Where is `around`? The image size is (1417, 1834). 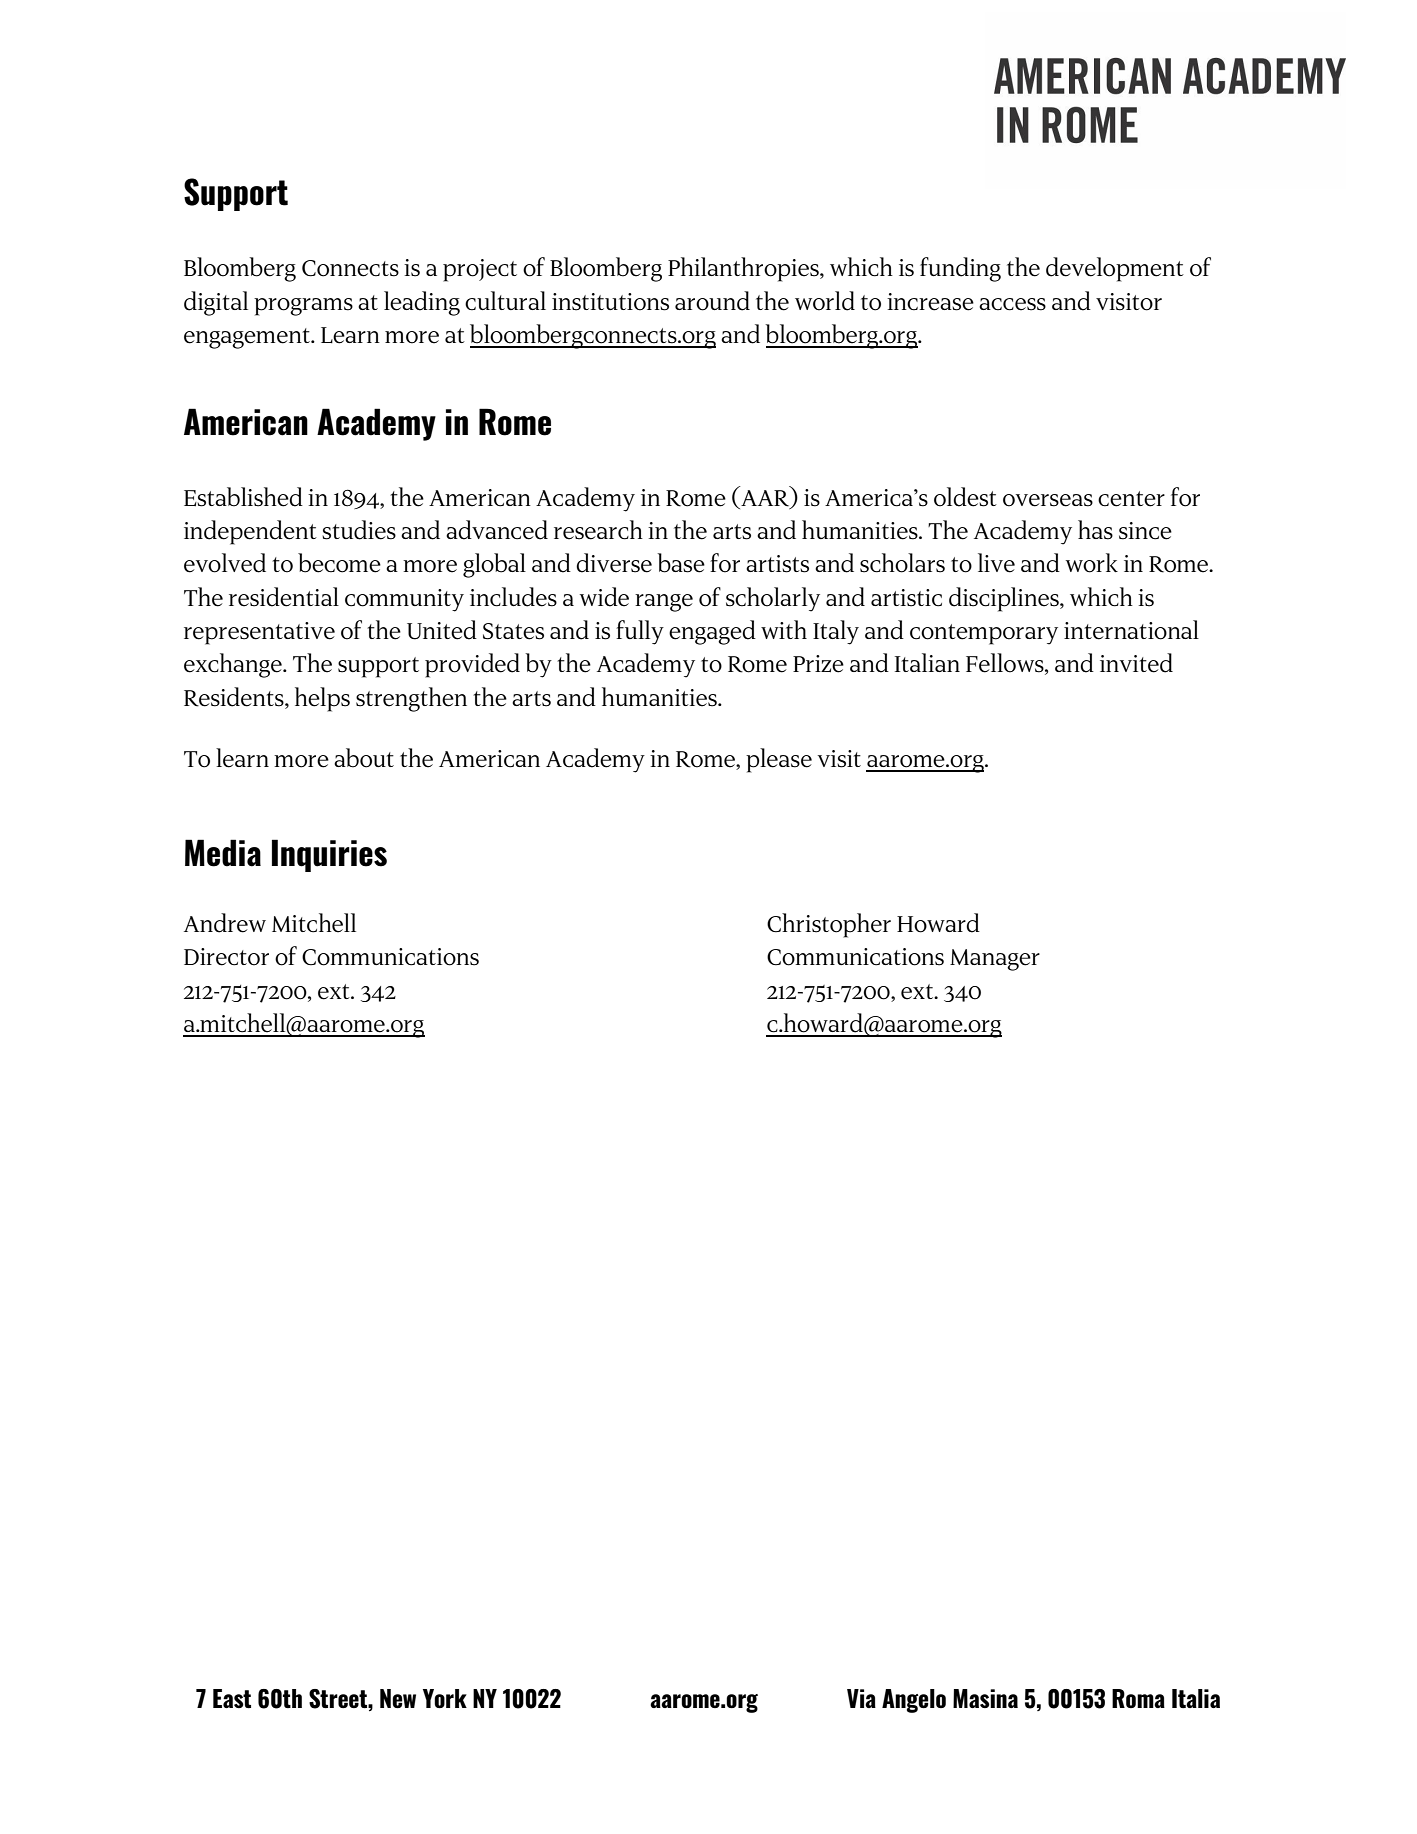 around is located at coordinates (712, 301).
